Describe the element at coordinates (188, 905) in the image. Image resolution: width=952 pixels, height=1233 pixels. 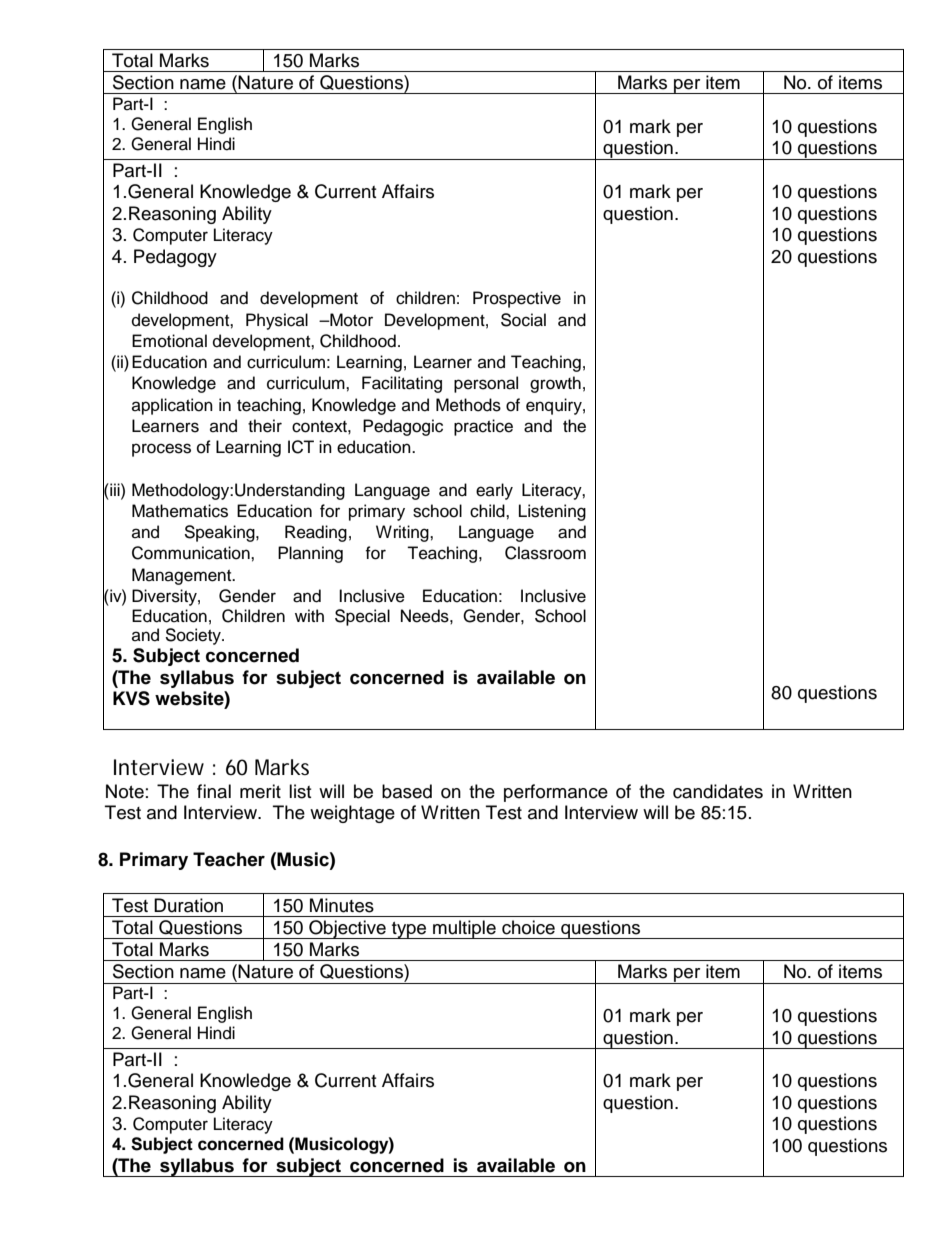
I see `Duration` at that location.
